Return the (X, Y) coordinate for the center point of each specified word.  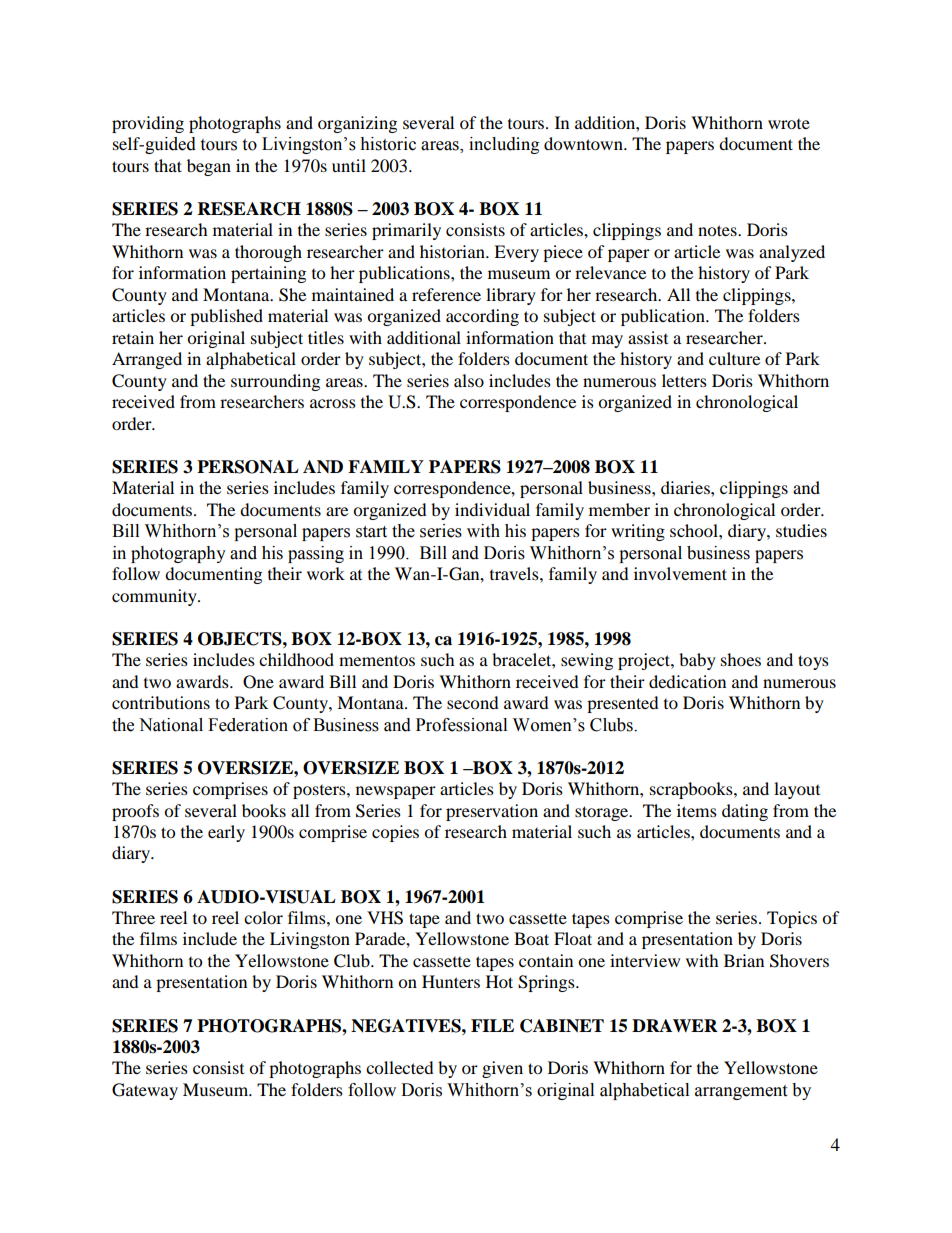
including (504, 145)
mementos (377, 660)
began (209, 167)
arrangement (741, 1092)
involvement (680, 573)
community (155, 597)
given (502, 1069)
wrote (789, 124)
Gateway (145, 1091)
